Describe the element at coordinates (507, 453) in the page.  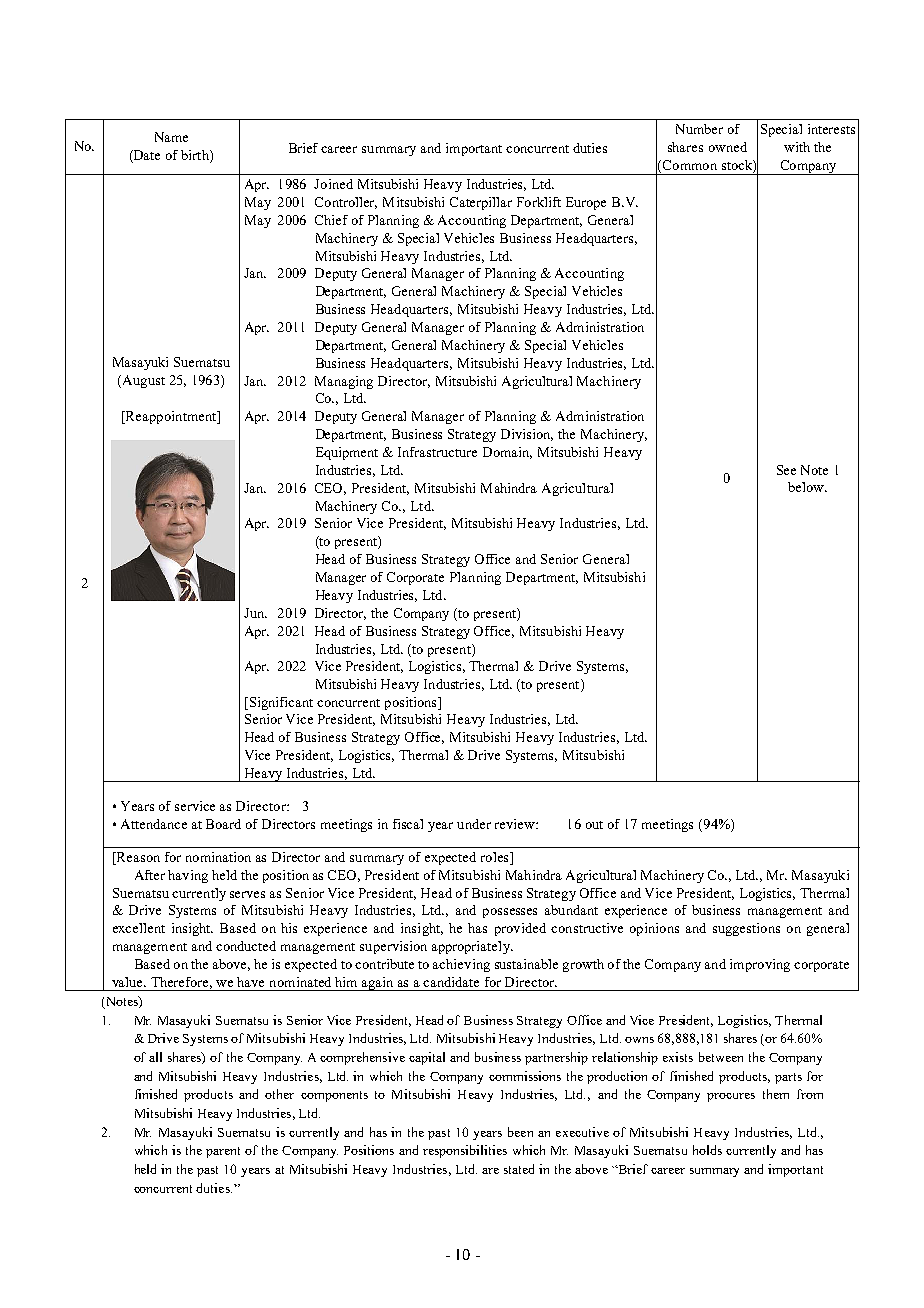
I see `Domain` at that location.
